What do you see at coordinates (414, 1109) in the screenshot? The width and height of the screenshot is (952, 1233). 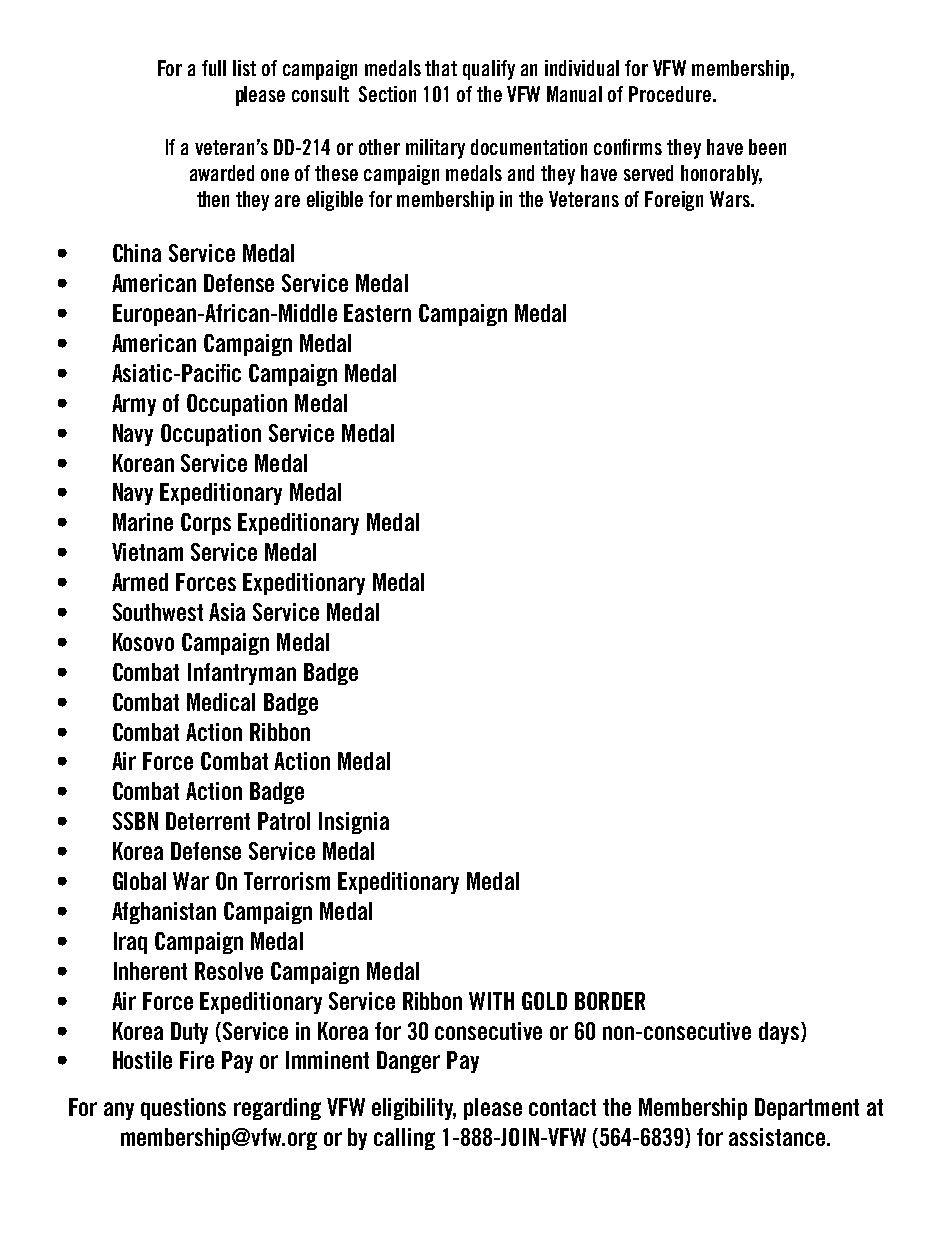 I see `eligibility` at bounding box center [414, 1109].
